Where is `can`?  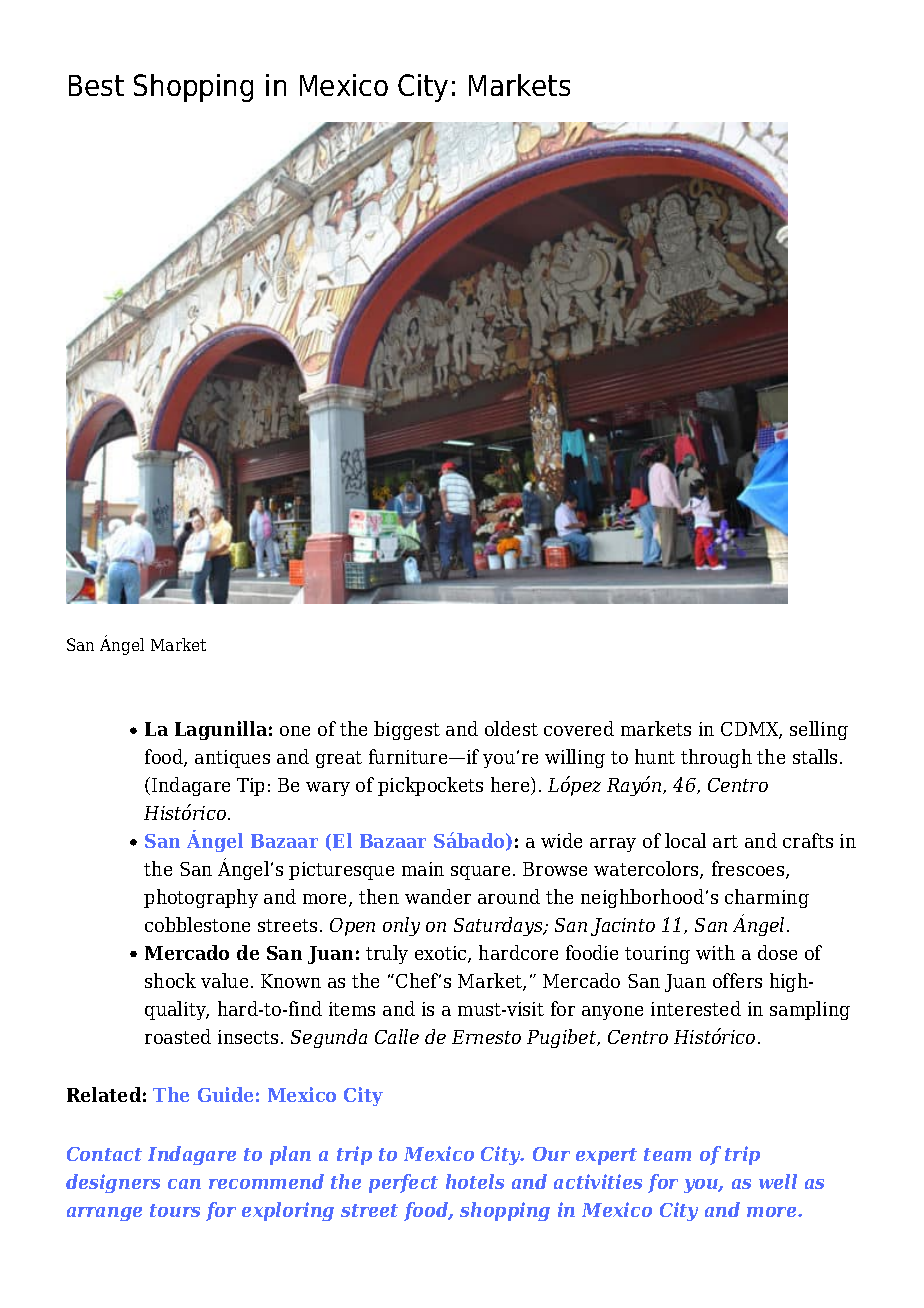 can is located at coordinates (184, 1184).
